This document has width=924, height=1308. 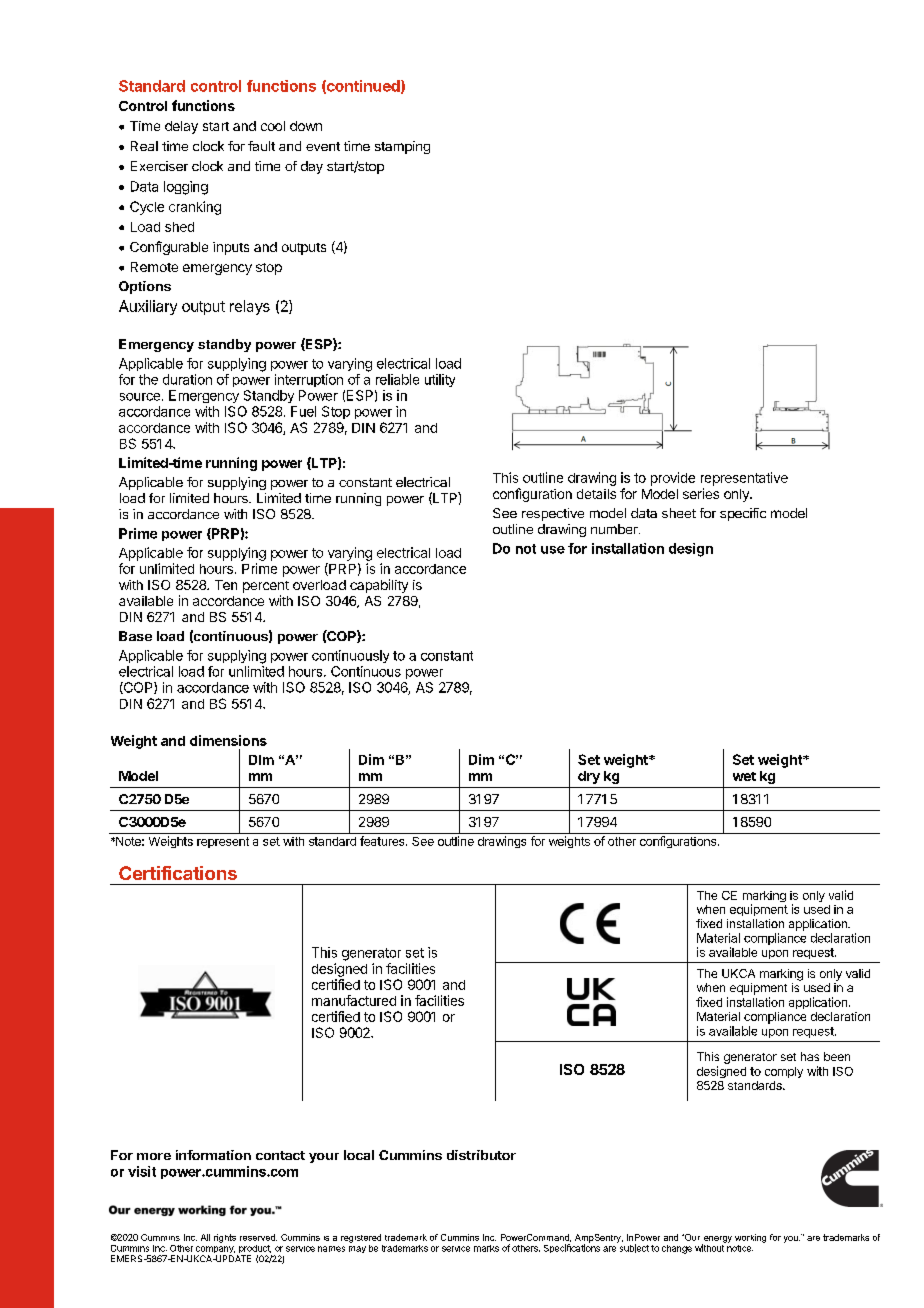 What do you see at coordinates (383, 841) in the document?
I see `features` at bounding box center [383, 841].
